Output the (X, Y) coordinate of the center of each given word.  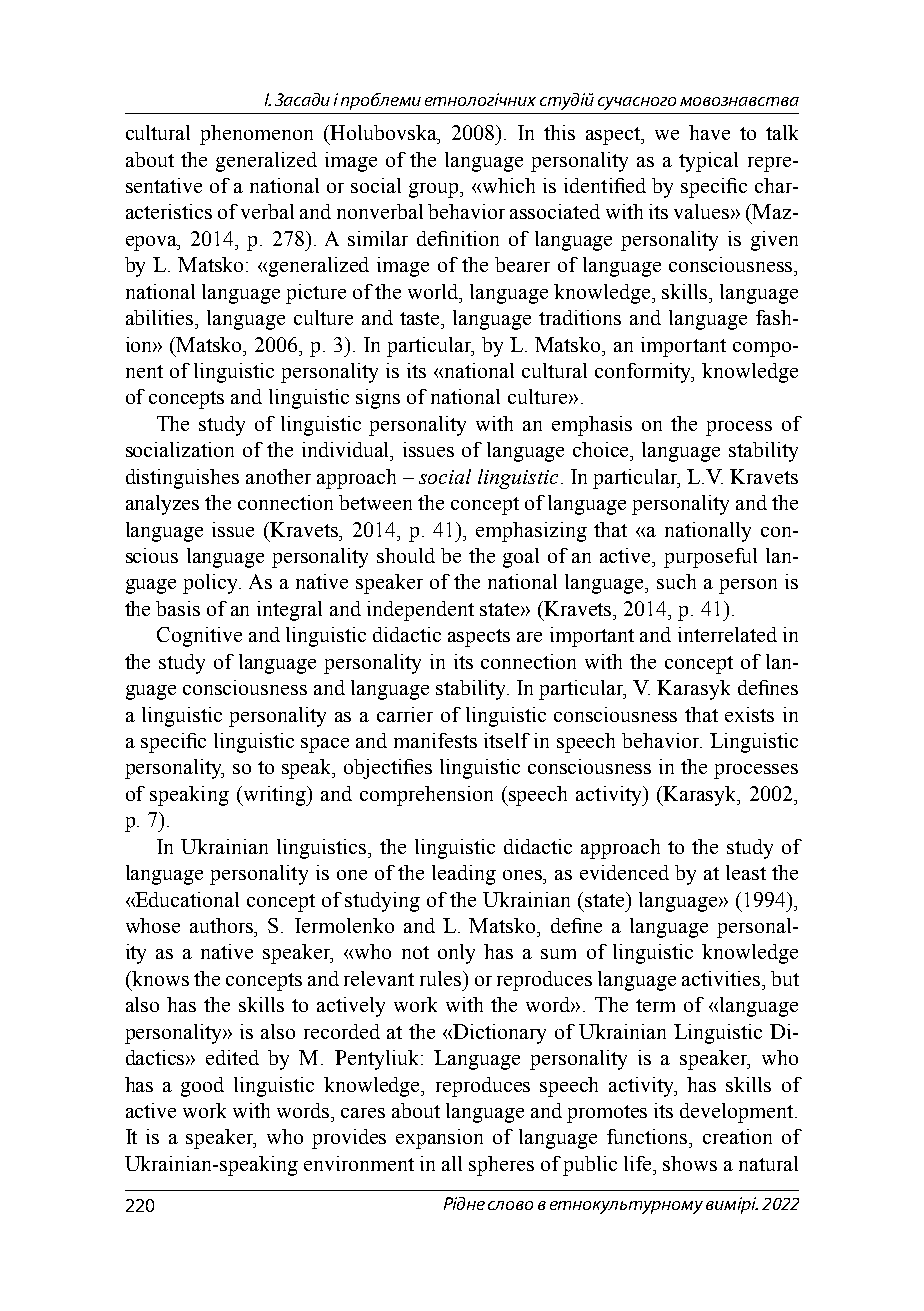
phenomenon (256, 135)
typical (708, 162)
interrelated (727, 634)
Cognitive (199, 637)
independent (420, 611)
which (507, 185)
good (202, 1087)
